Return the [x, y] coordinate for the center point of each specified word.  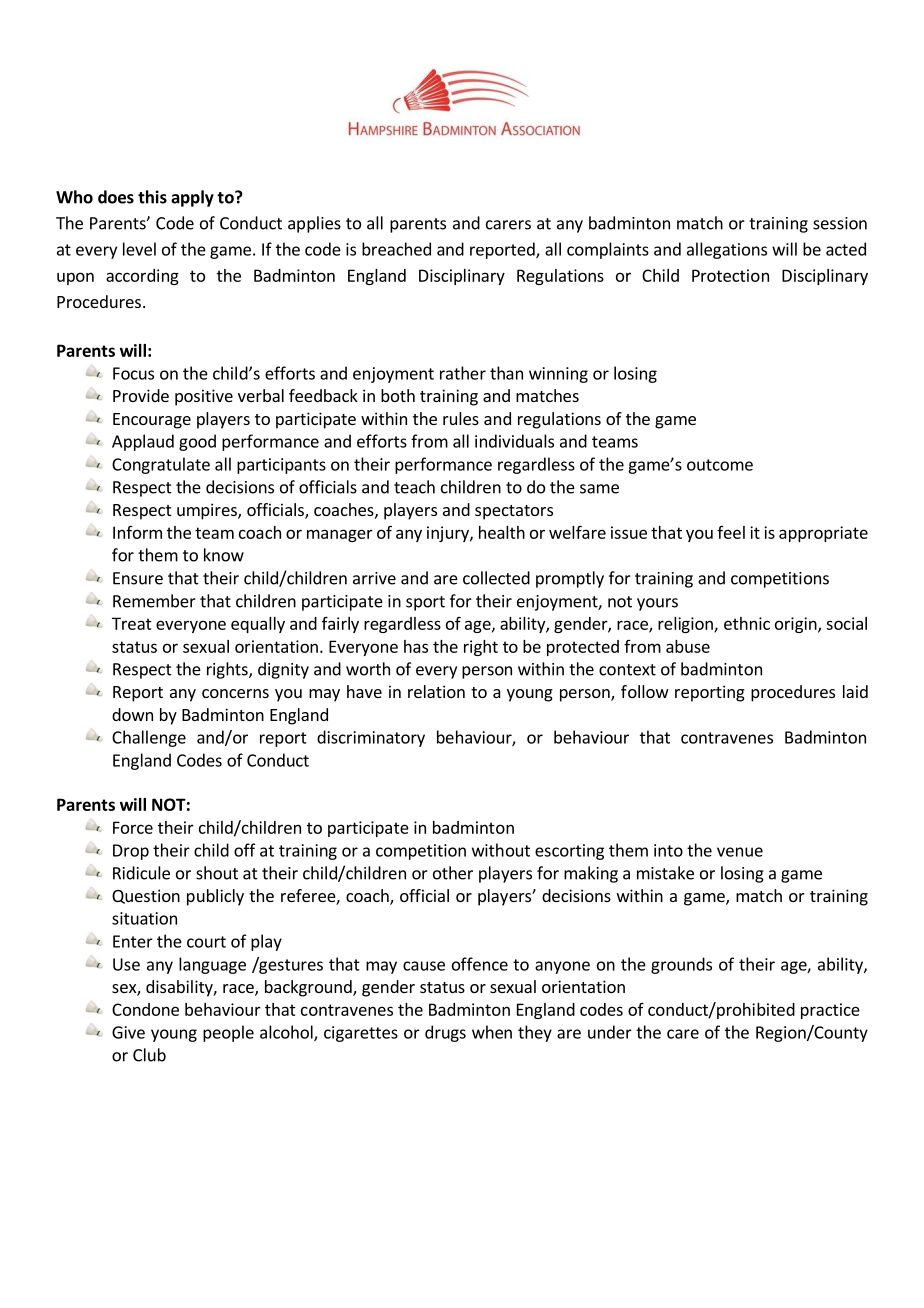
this [152, 197]
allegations [727, 250]
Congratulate [161, 465]
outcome [720, 465]
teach [414, 487]
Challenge [149, 738]
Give [128, 1032]
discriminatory [371, 738]
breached [396, 249]
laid [855, 691]
